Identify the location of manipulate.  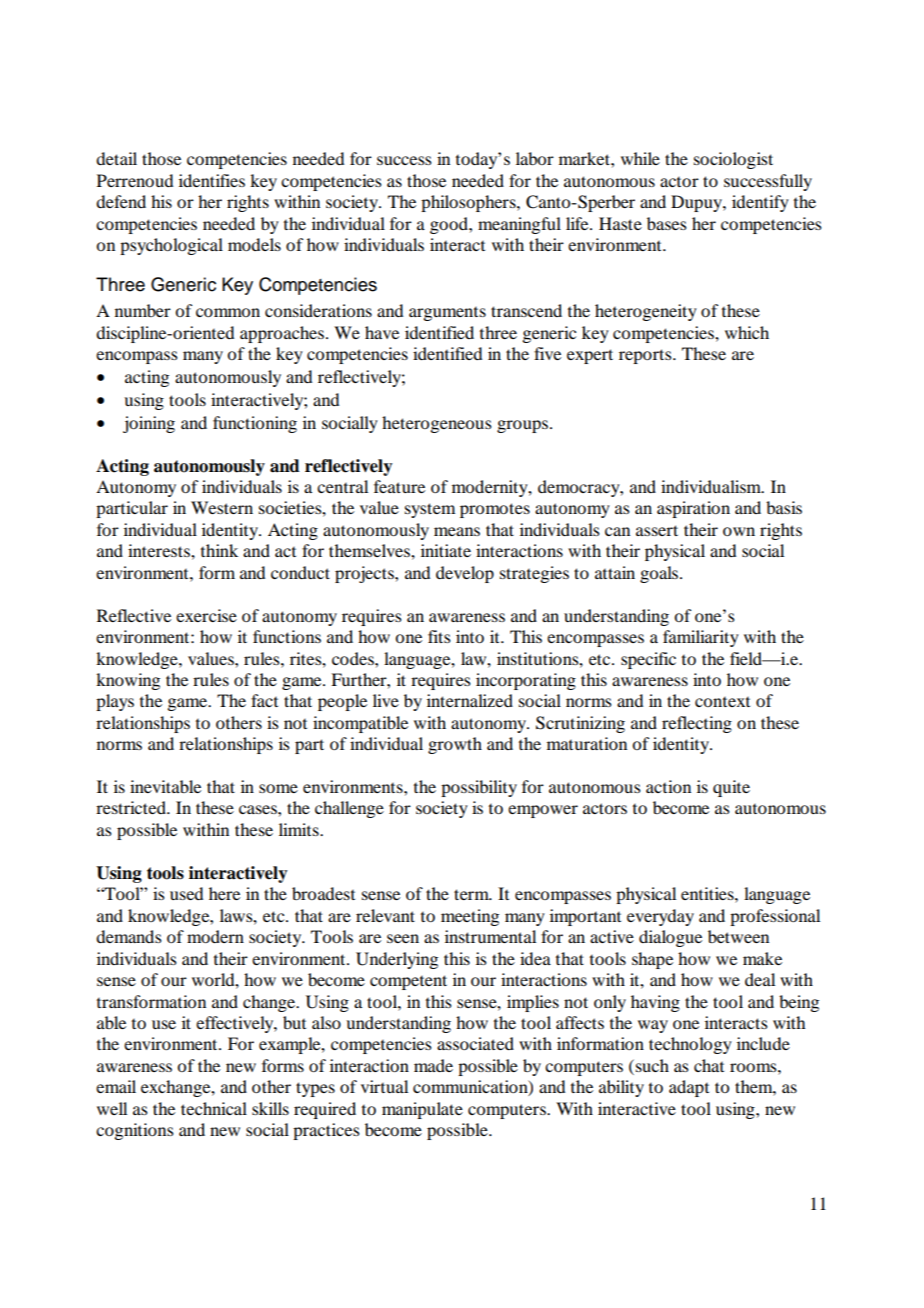
(422, 1110).
